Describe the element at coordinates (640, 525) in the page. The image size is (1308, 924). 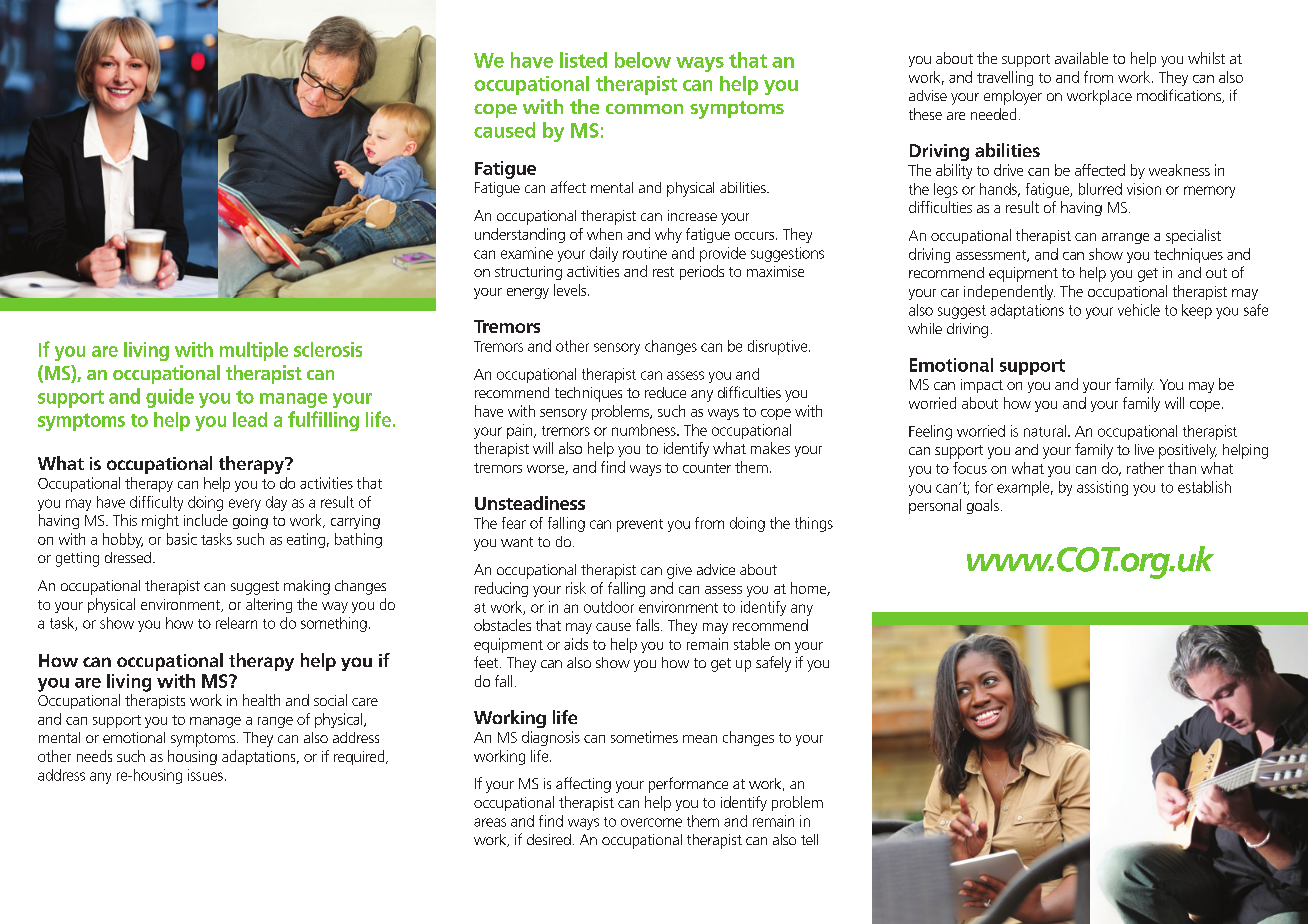
I see `prevent` at that location.
